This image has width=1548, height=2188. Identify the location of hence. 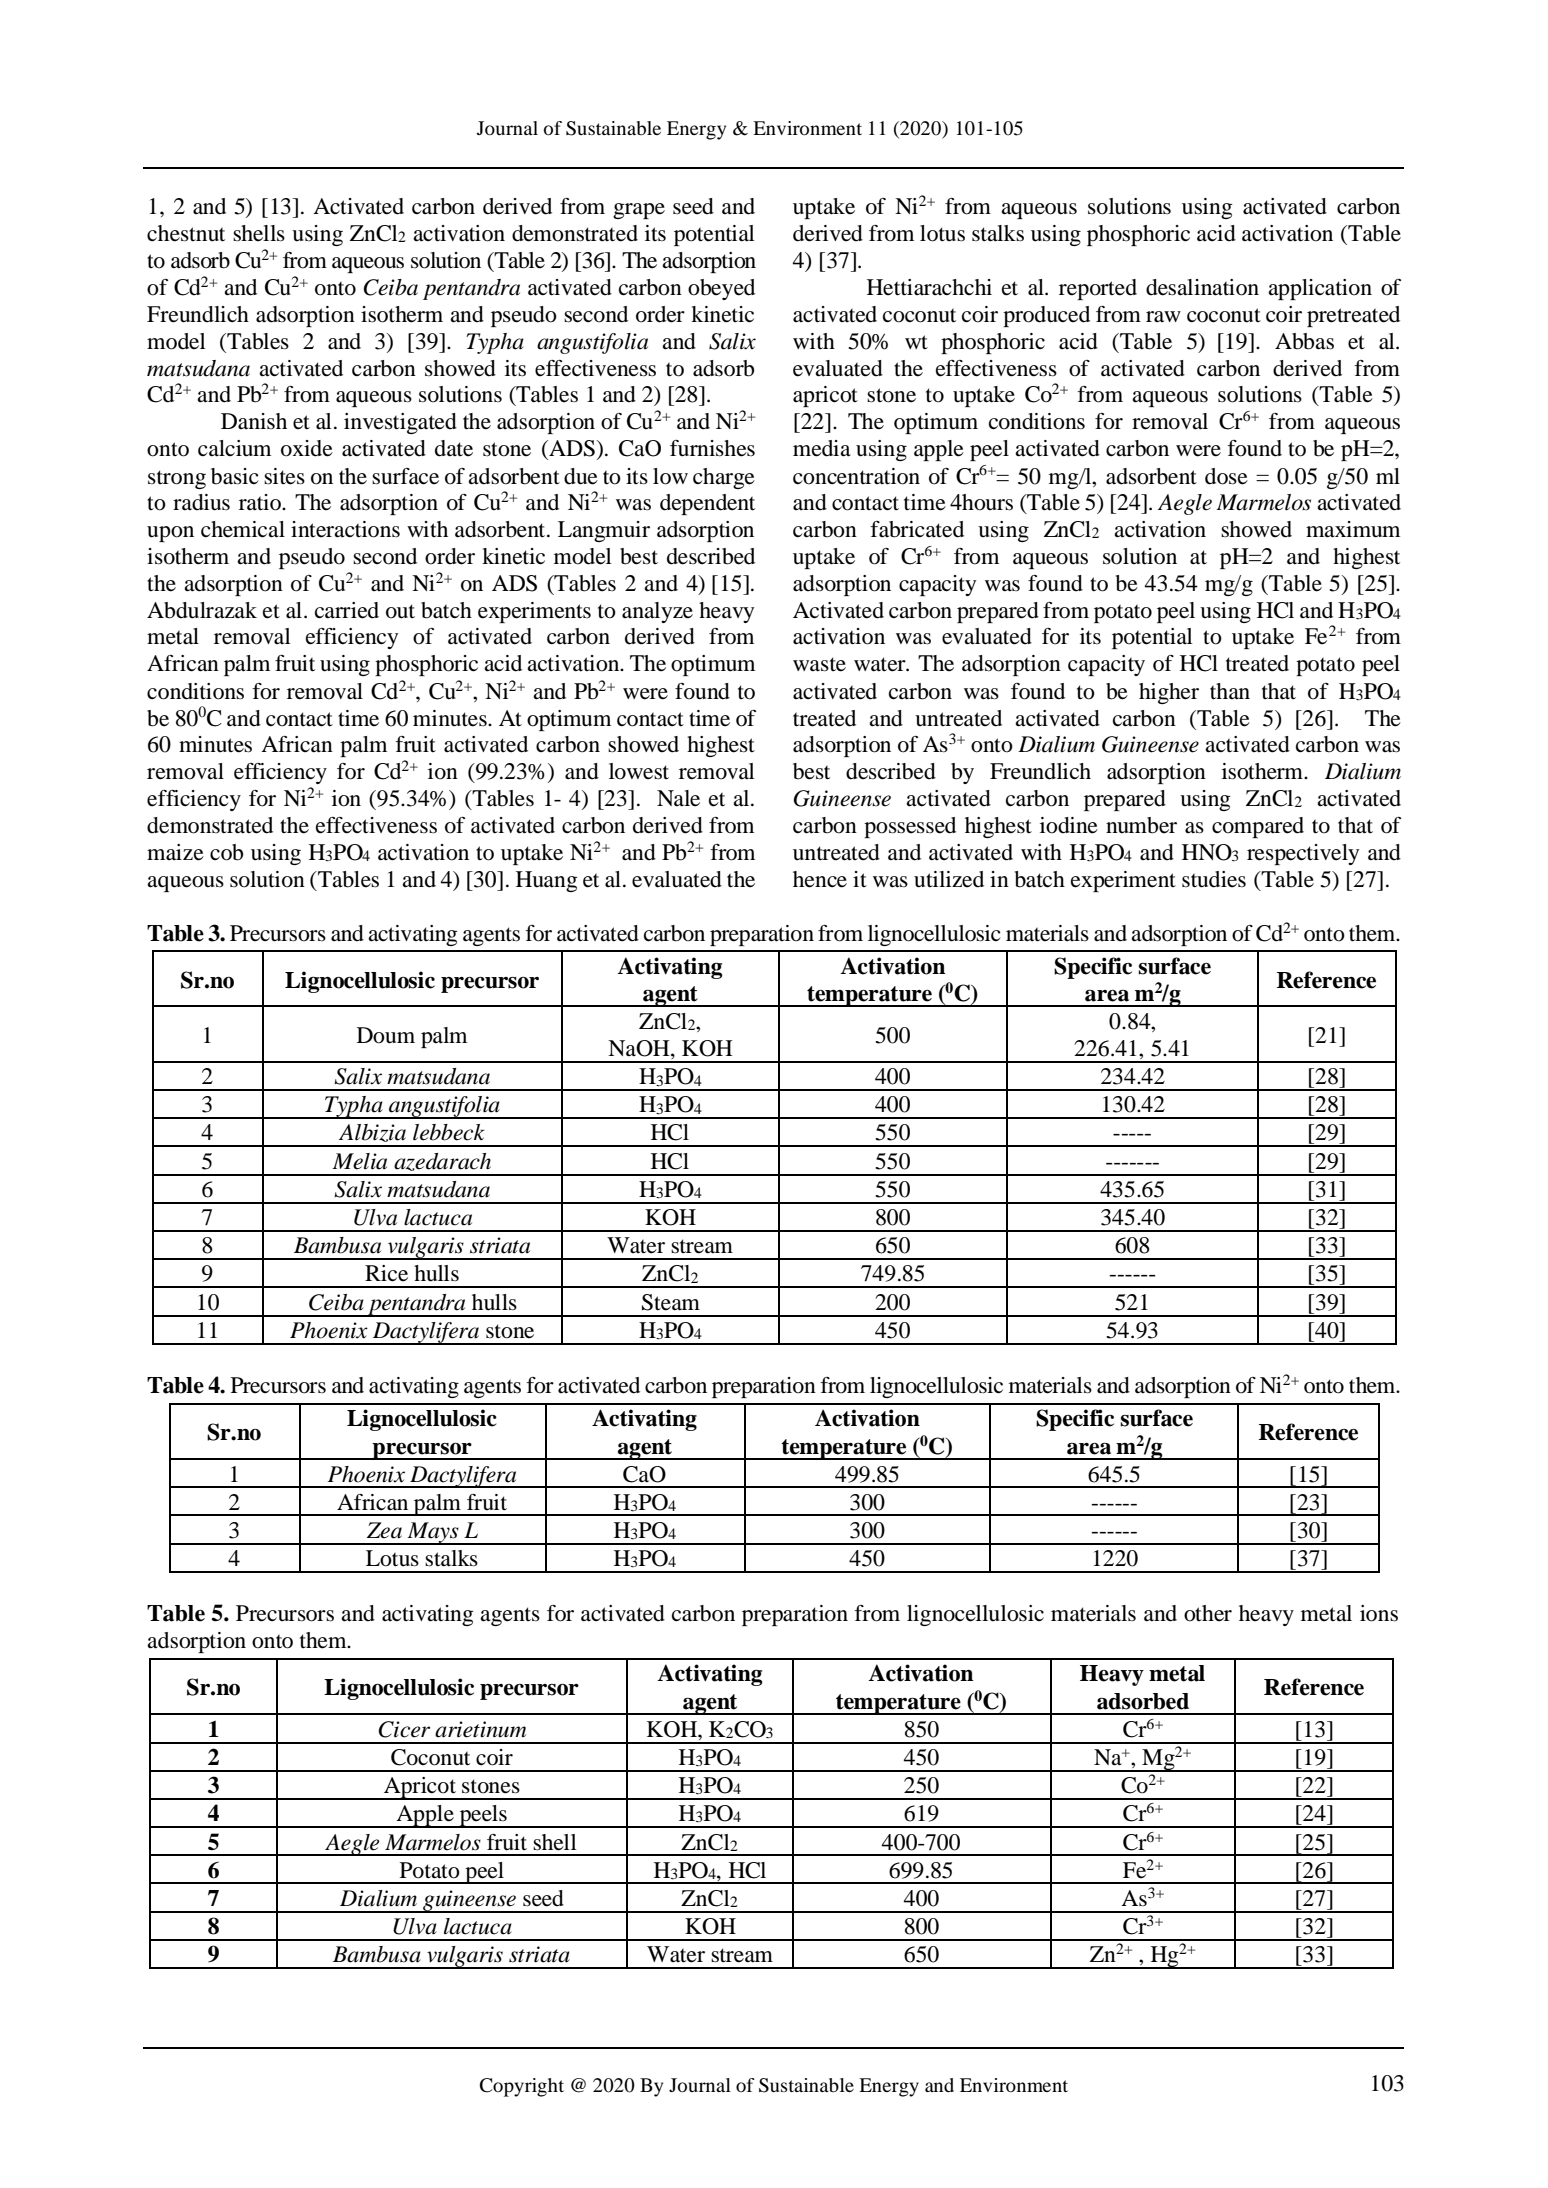
(820, 879).
